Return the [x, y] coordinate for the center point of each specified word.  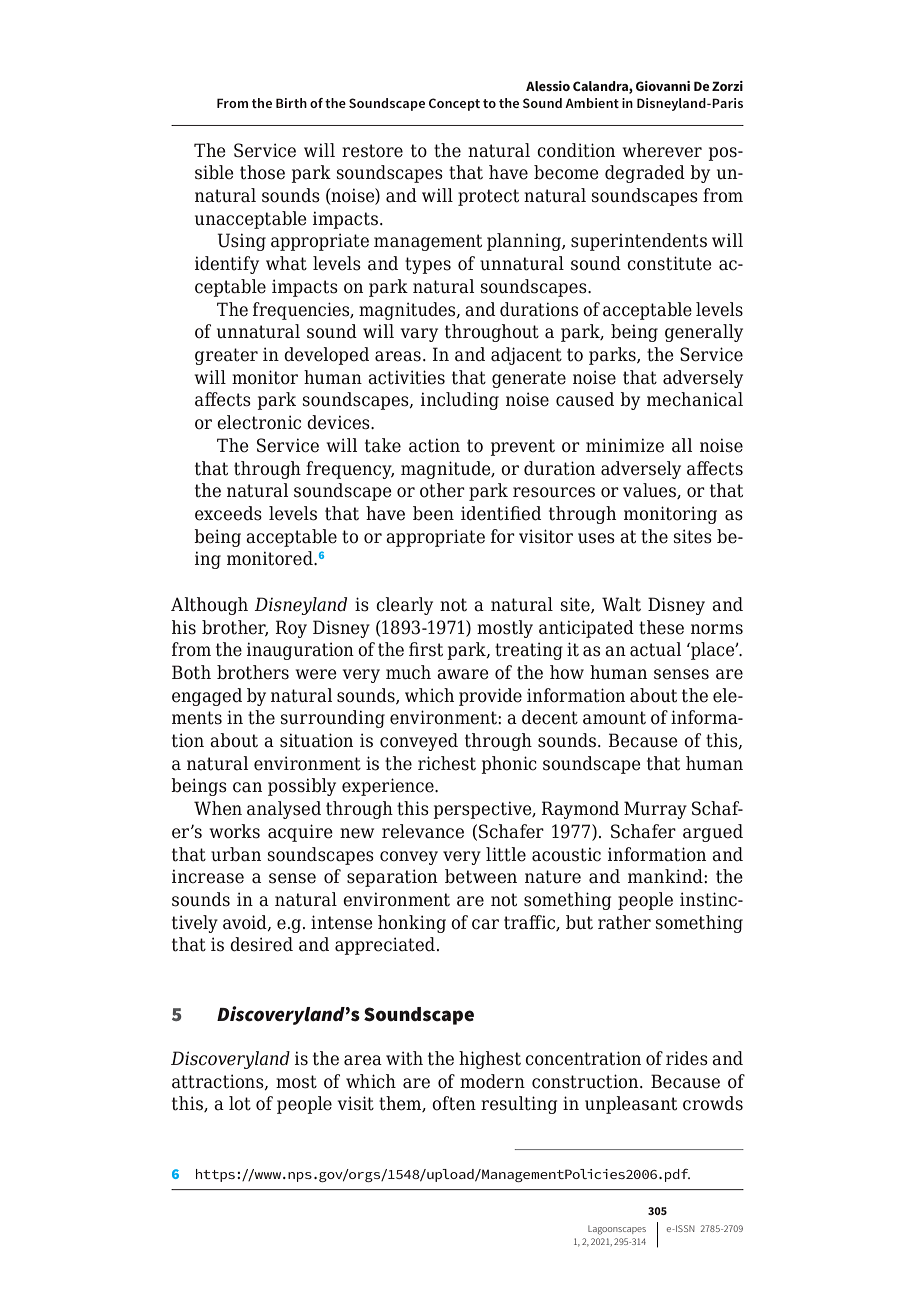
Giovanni [663, 86]
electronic [259, 422]
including [460, 401]
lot [240, 1103]
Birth [291, 103]
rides [687, 1058]
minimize [625, 445]
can [247, 787]
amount [614, 718]
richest [447, 763]
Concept [454, 104]
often [454, 1103]
